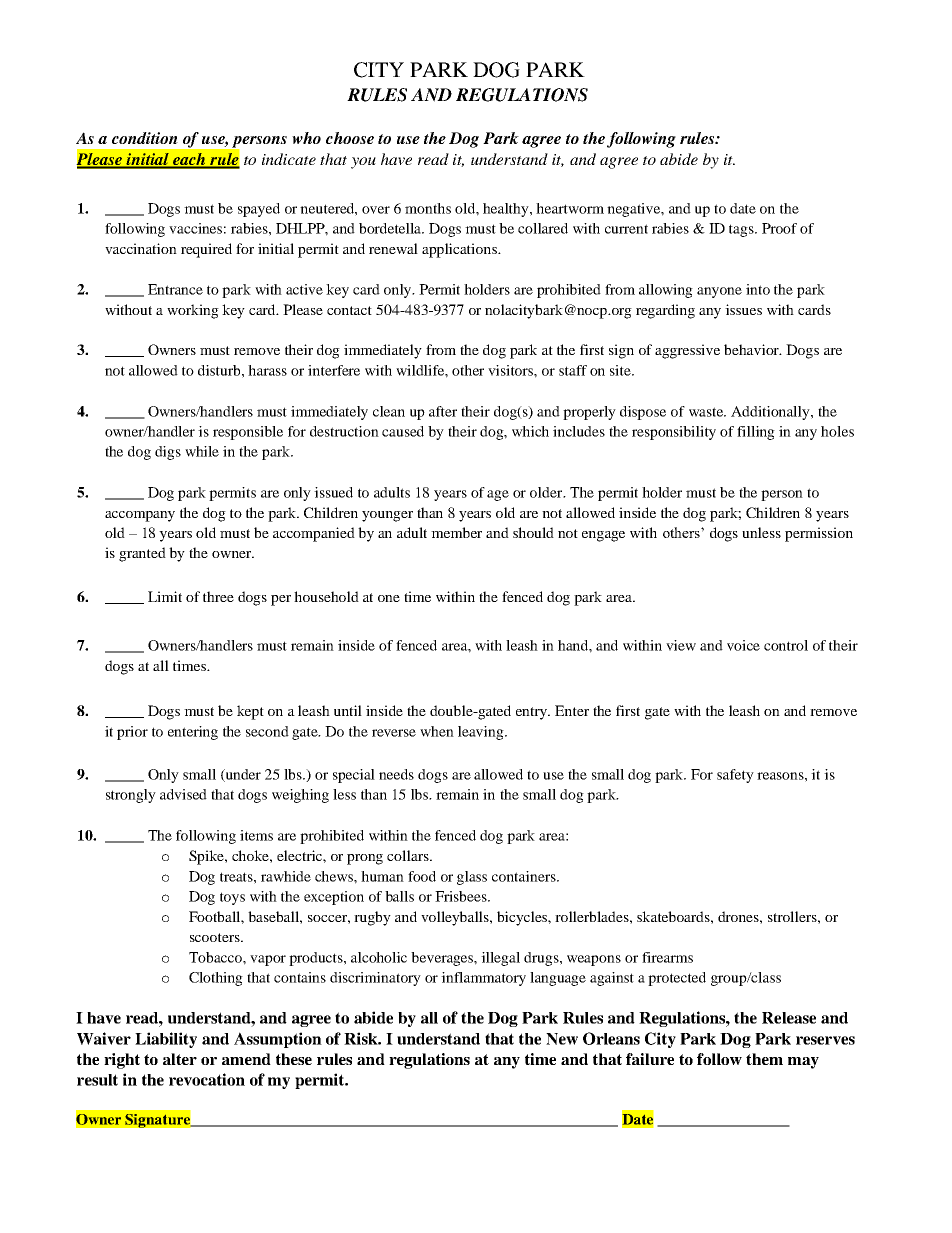 The image size is (952, 1233). What do you see at coordinates (145, 138) in the screenshot?
I see `condition` at bounding box center [145, 138].
